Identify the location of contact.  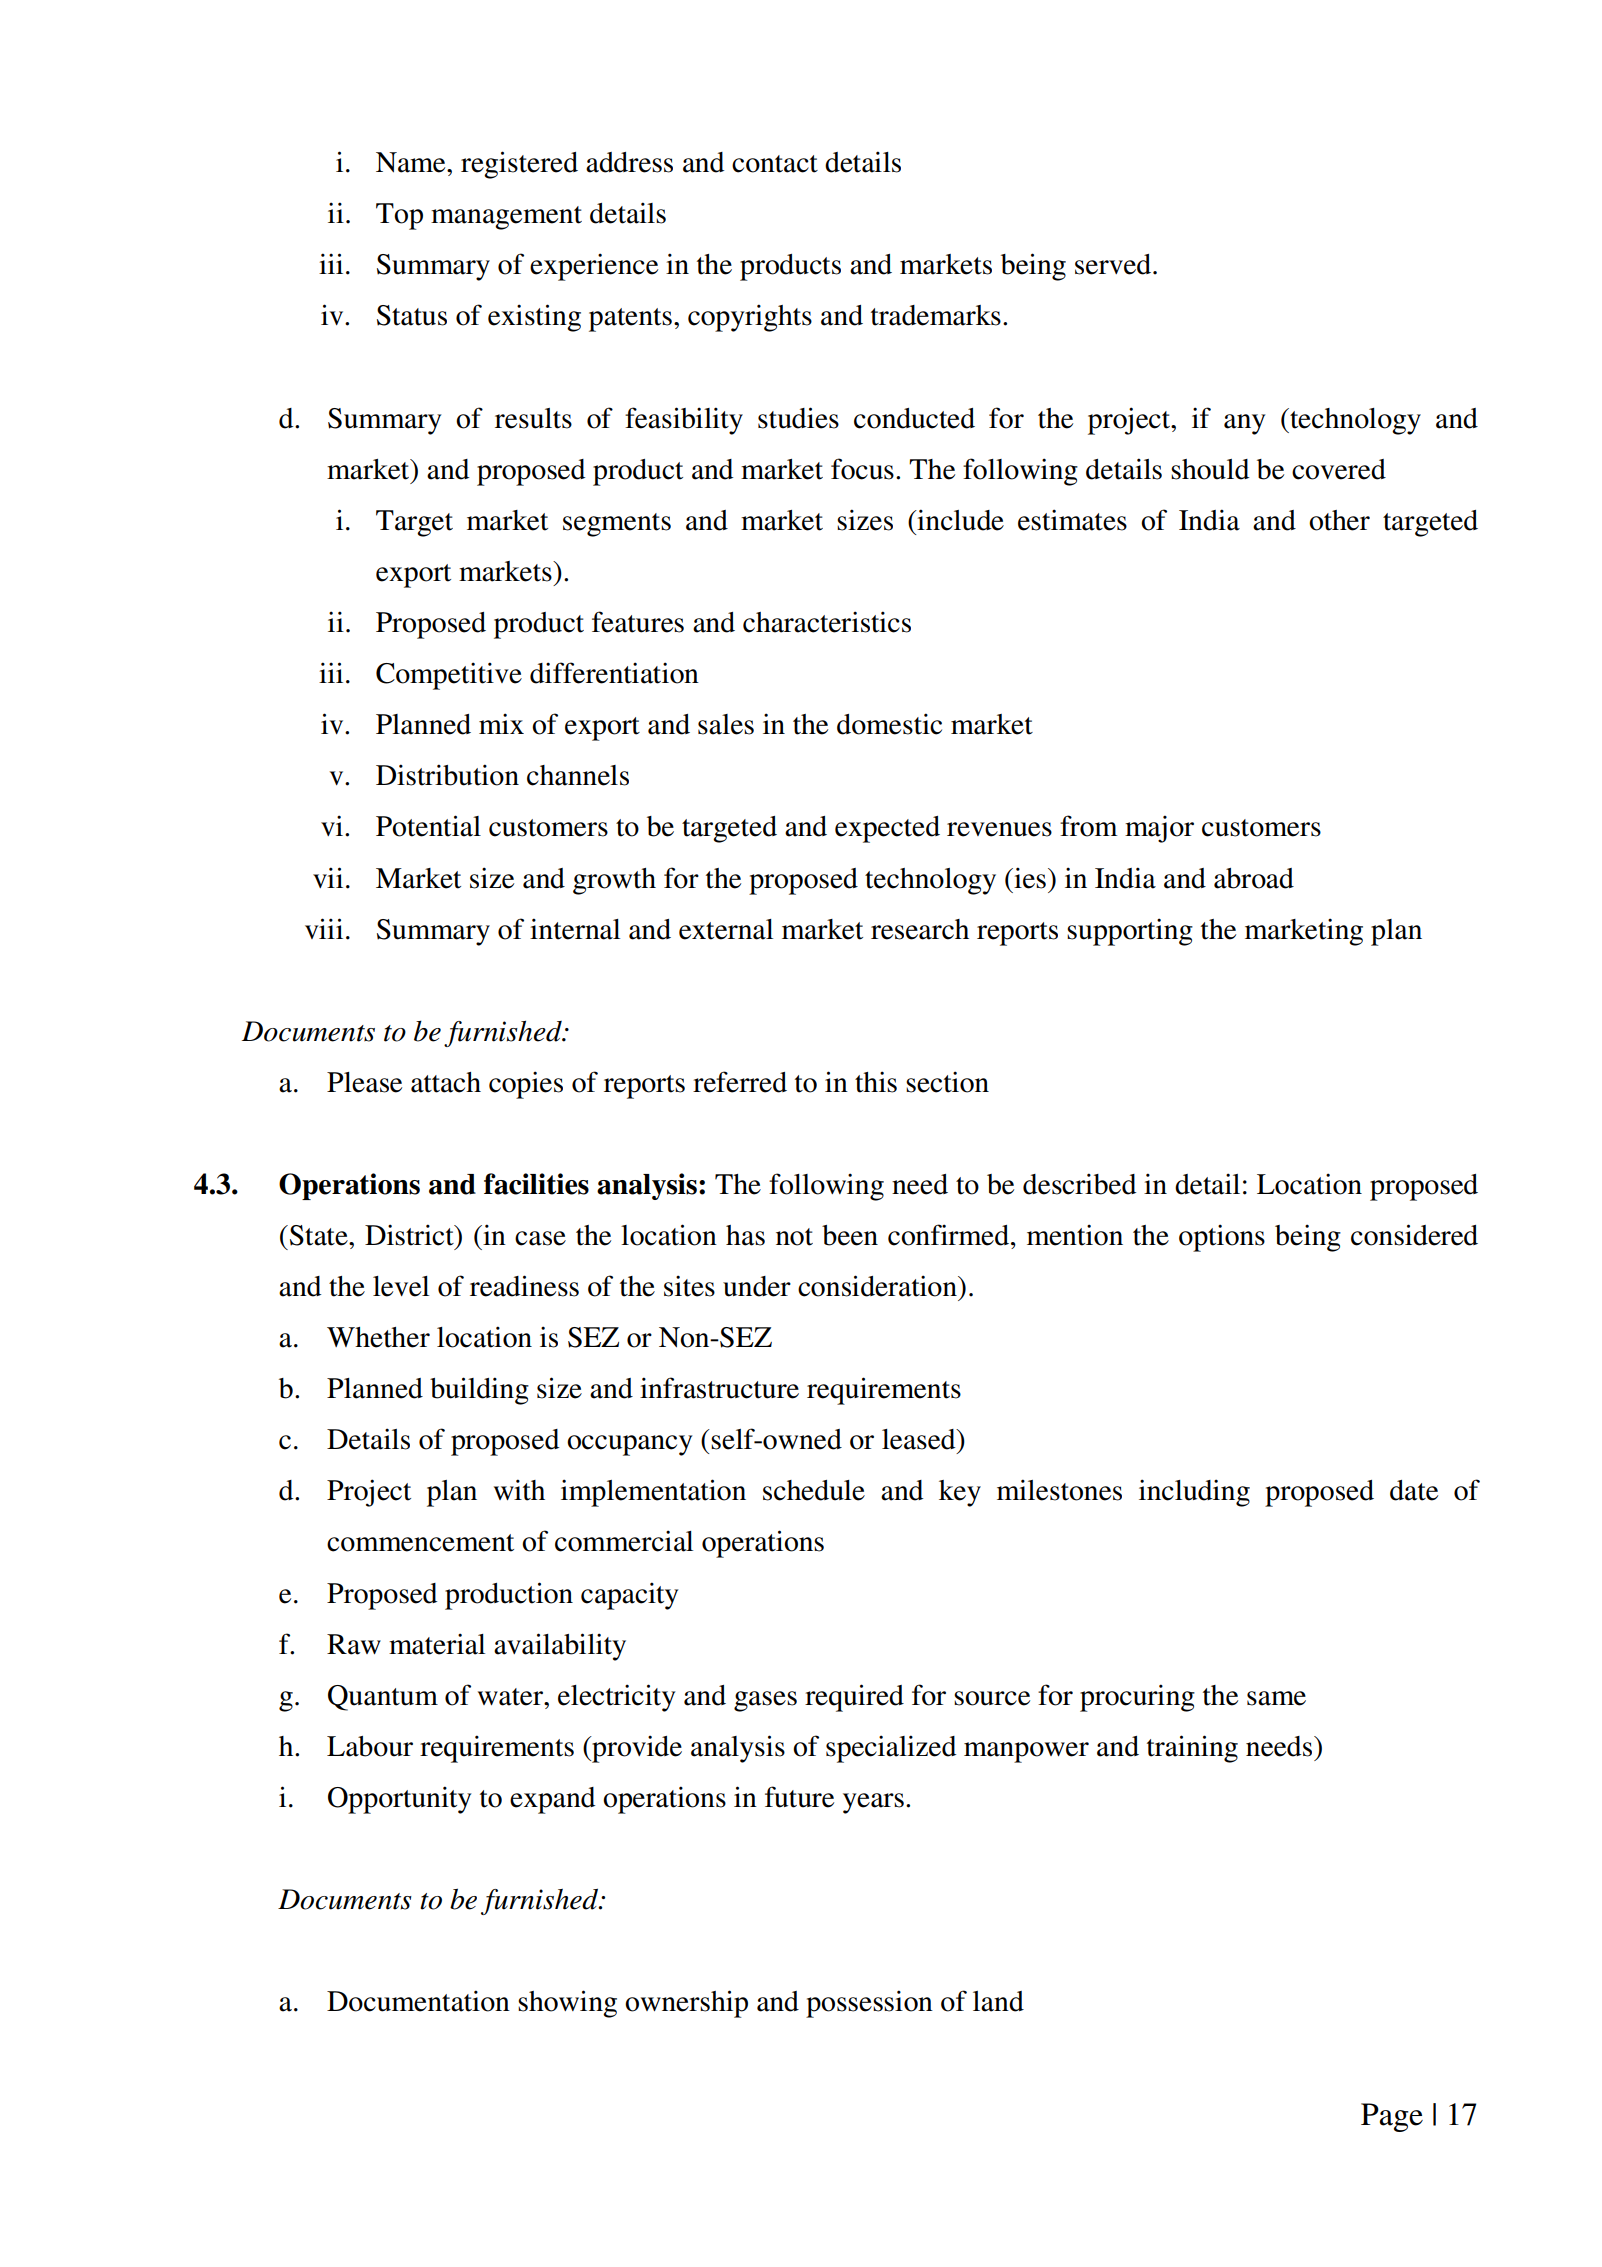
(775, 164).
